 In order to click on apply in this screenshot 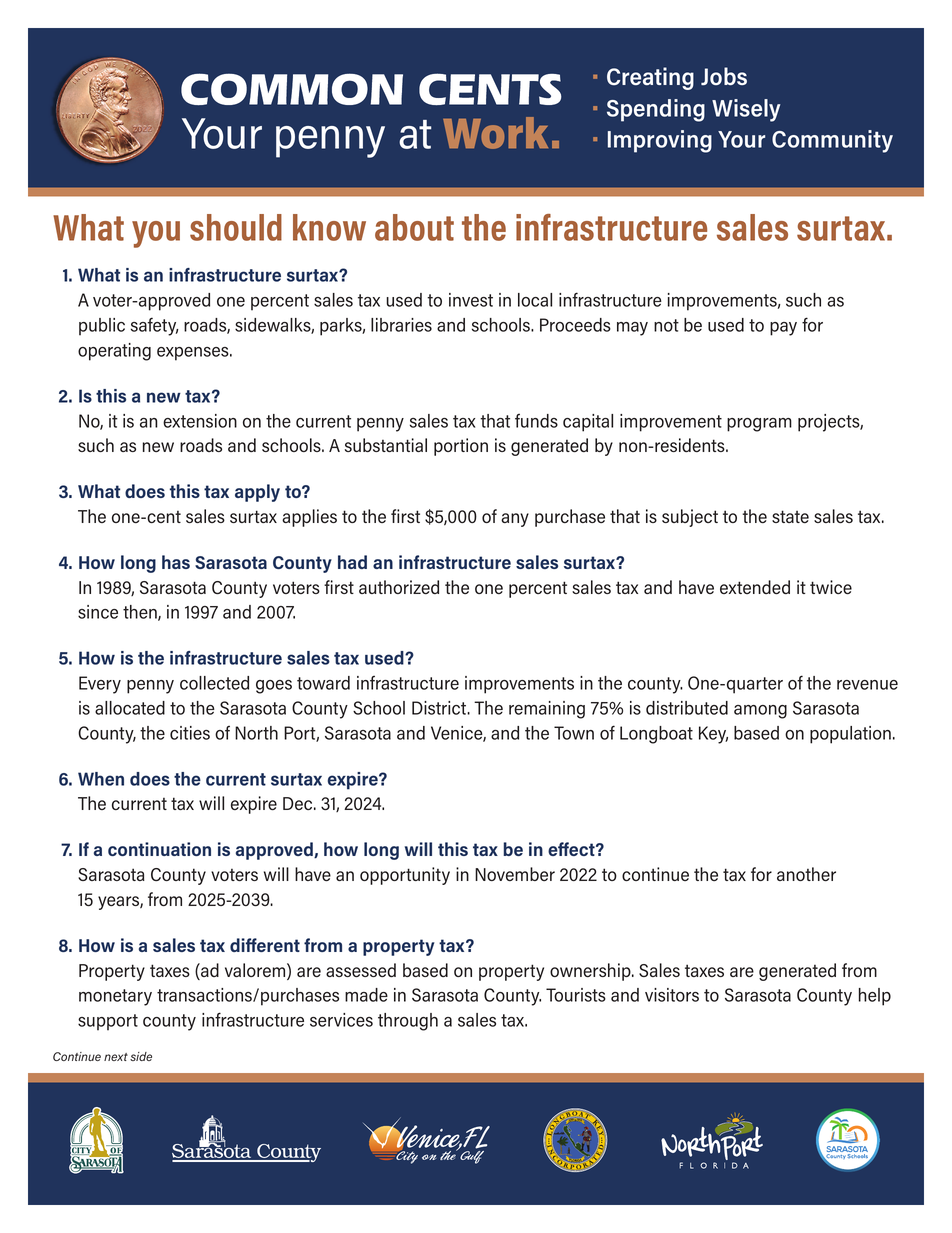, I will do `click(257, 493)`.
